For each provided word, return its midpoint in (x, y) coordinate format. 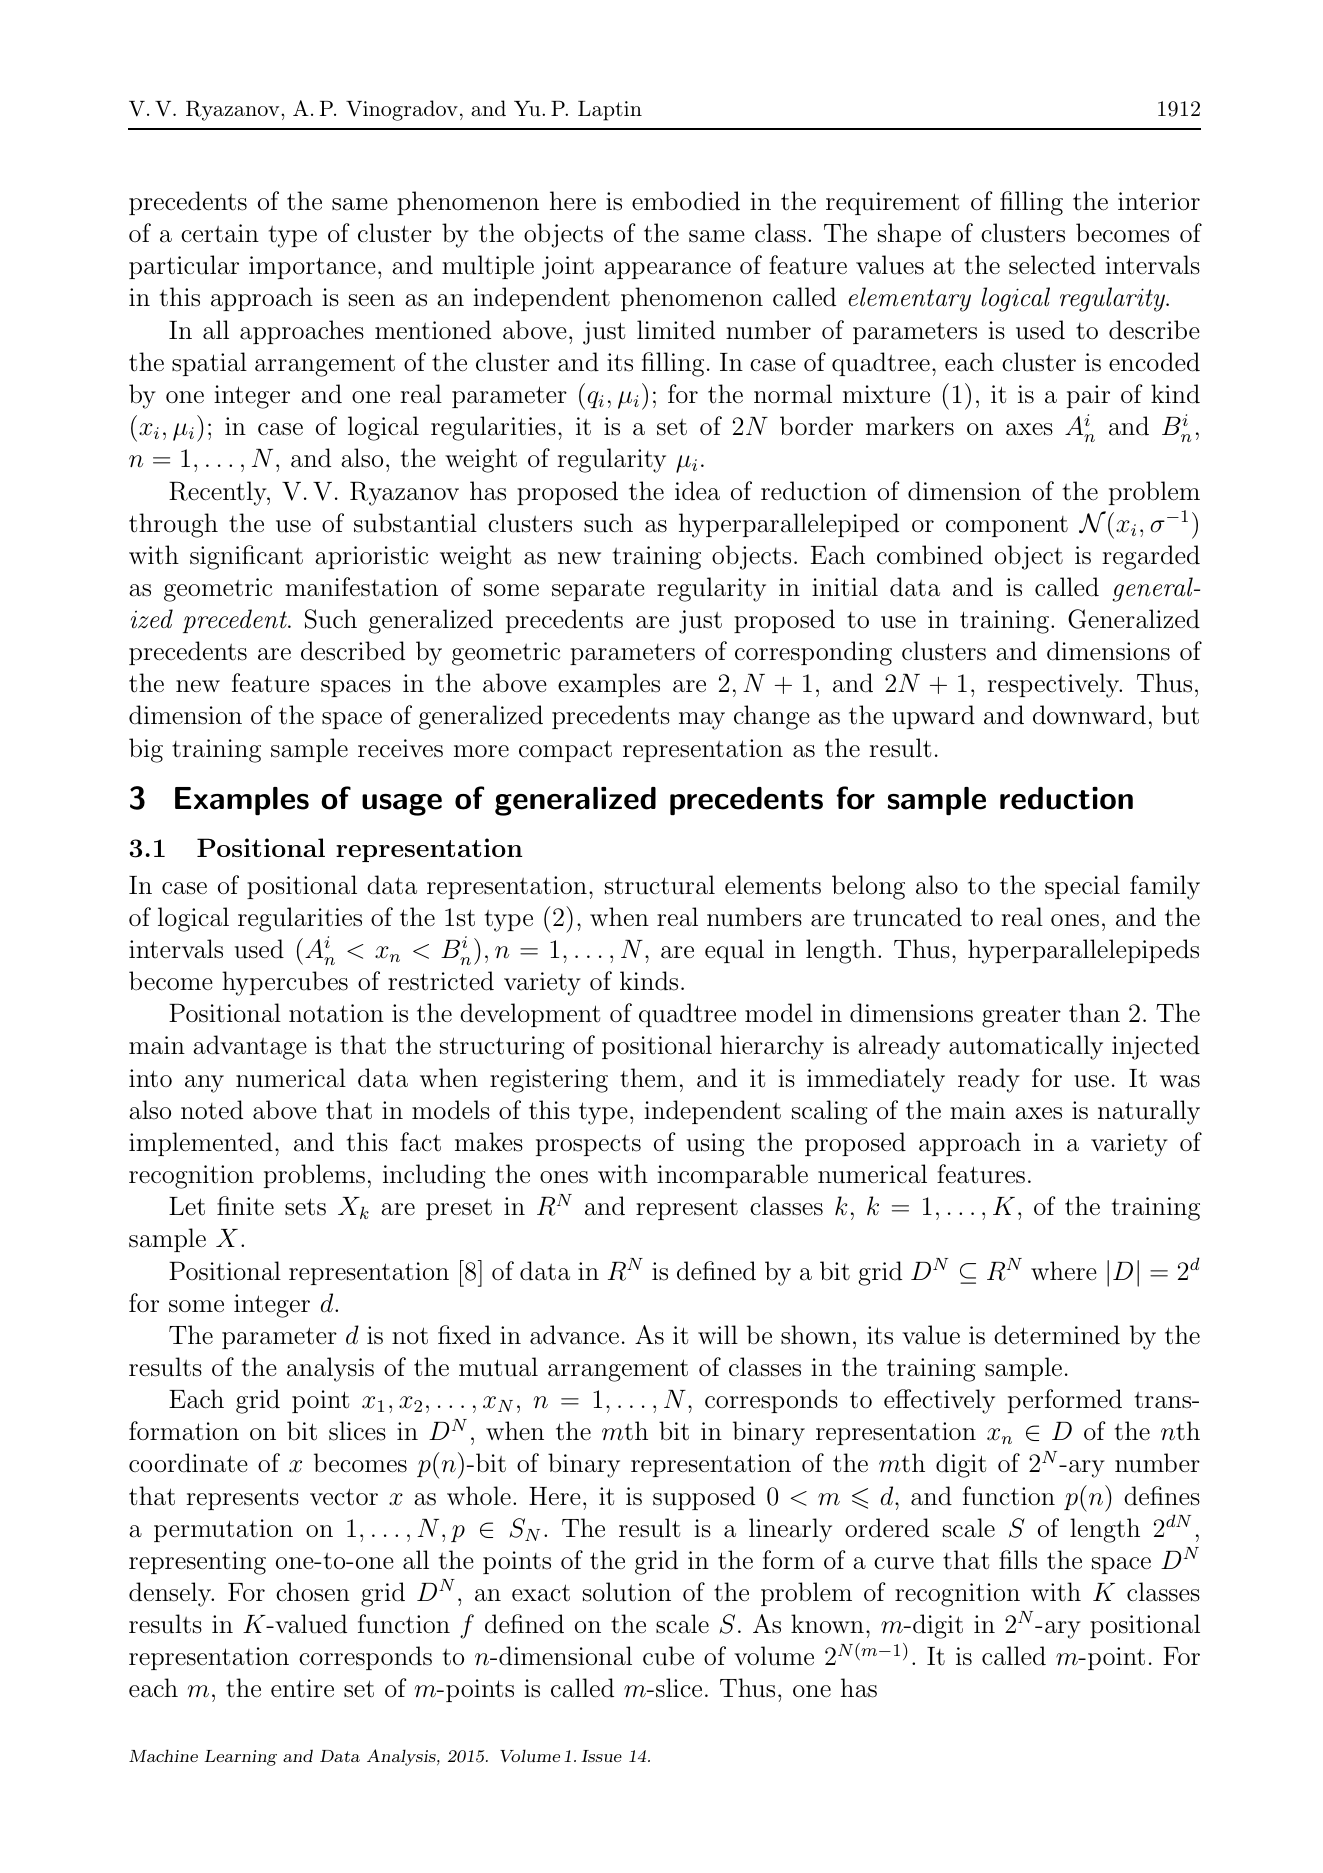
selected (1052, 265)
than (1094, 1013)
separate (598, 590)
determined (1057, 1335)
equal (734, 951)
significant (246, 557)
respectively (1054, 685)
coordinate (188, 1463)
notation (336, 1013)
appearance (667, 270)
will (718, 1334)
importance (312, 267)
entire (302, 1688)
